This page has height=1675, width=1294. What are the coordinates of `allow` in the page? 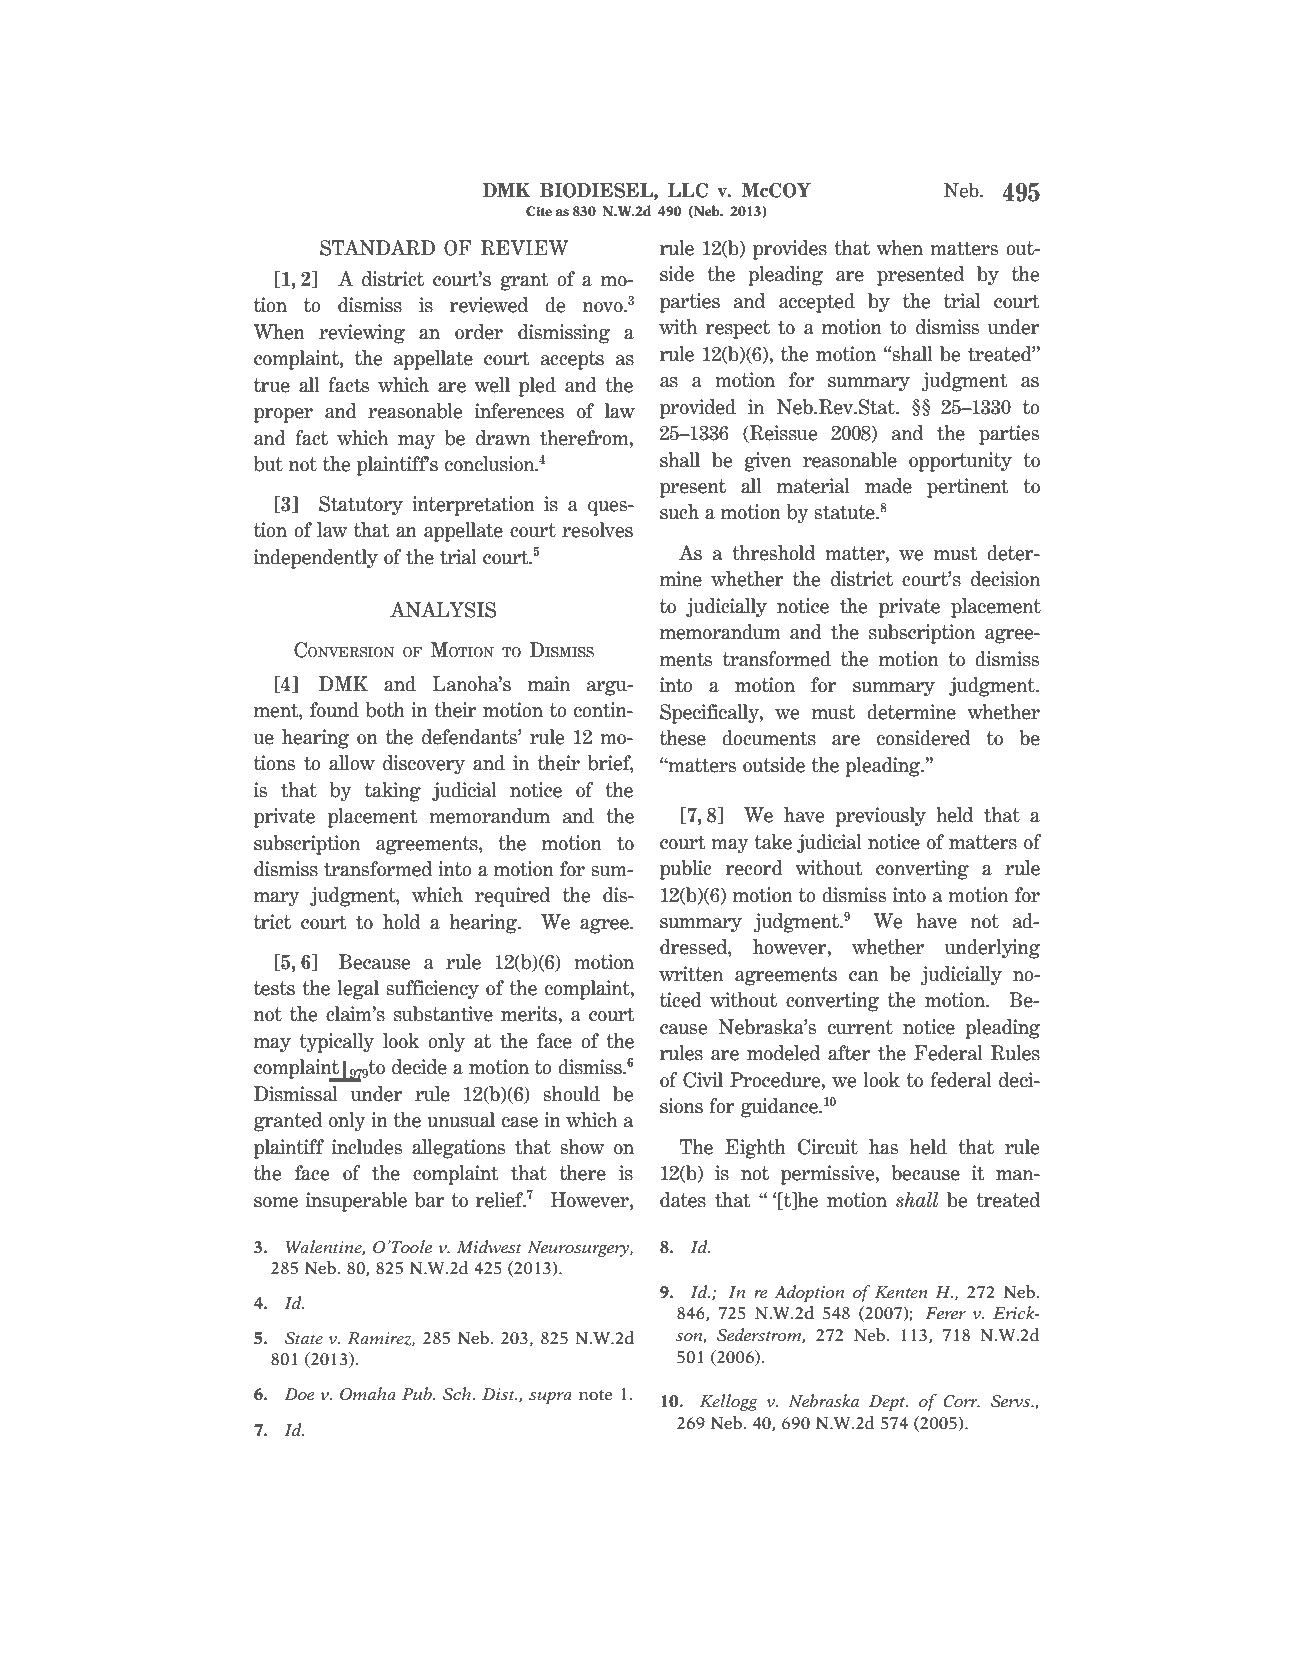 It's located at (352, 763).
